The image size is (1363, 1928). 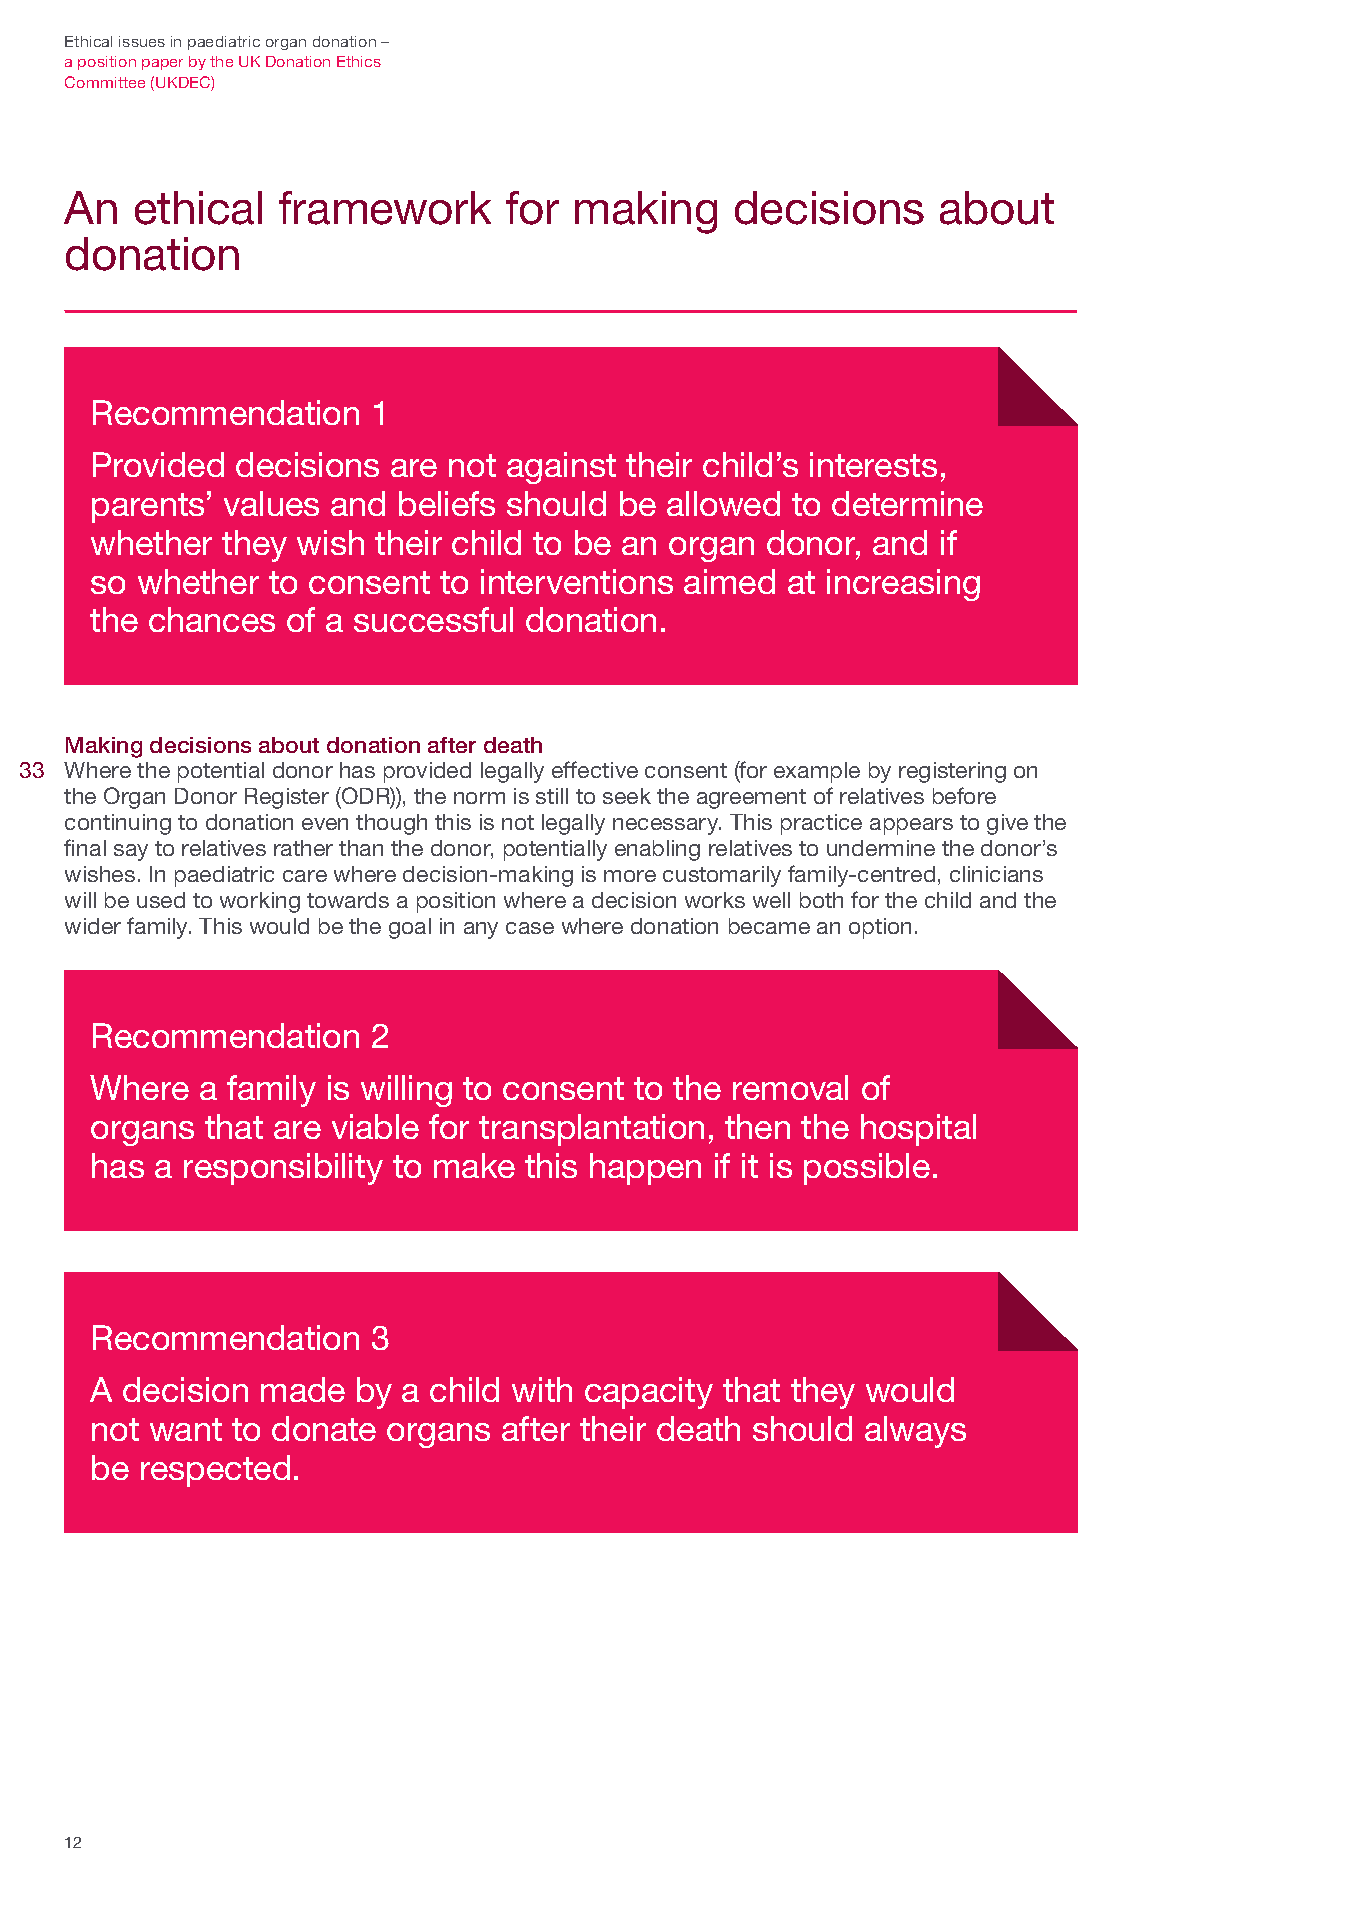 What do you see at coordinates (162, 64) in the screenshot?
I see `paper` at bounding box center [162, 64].
